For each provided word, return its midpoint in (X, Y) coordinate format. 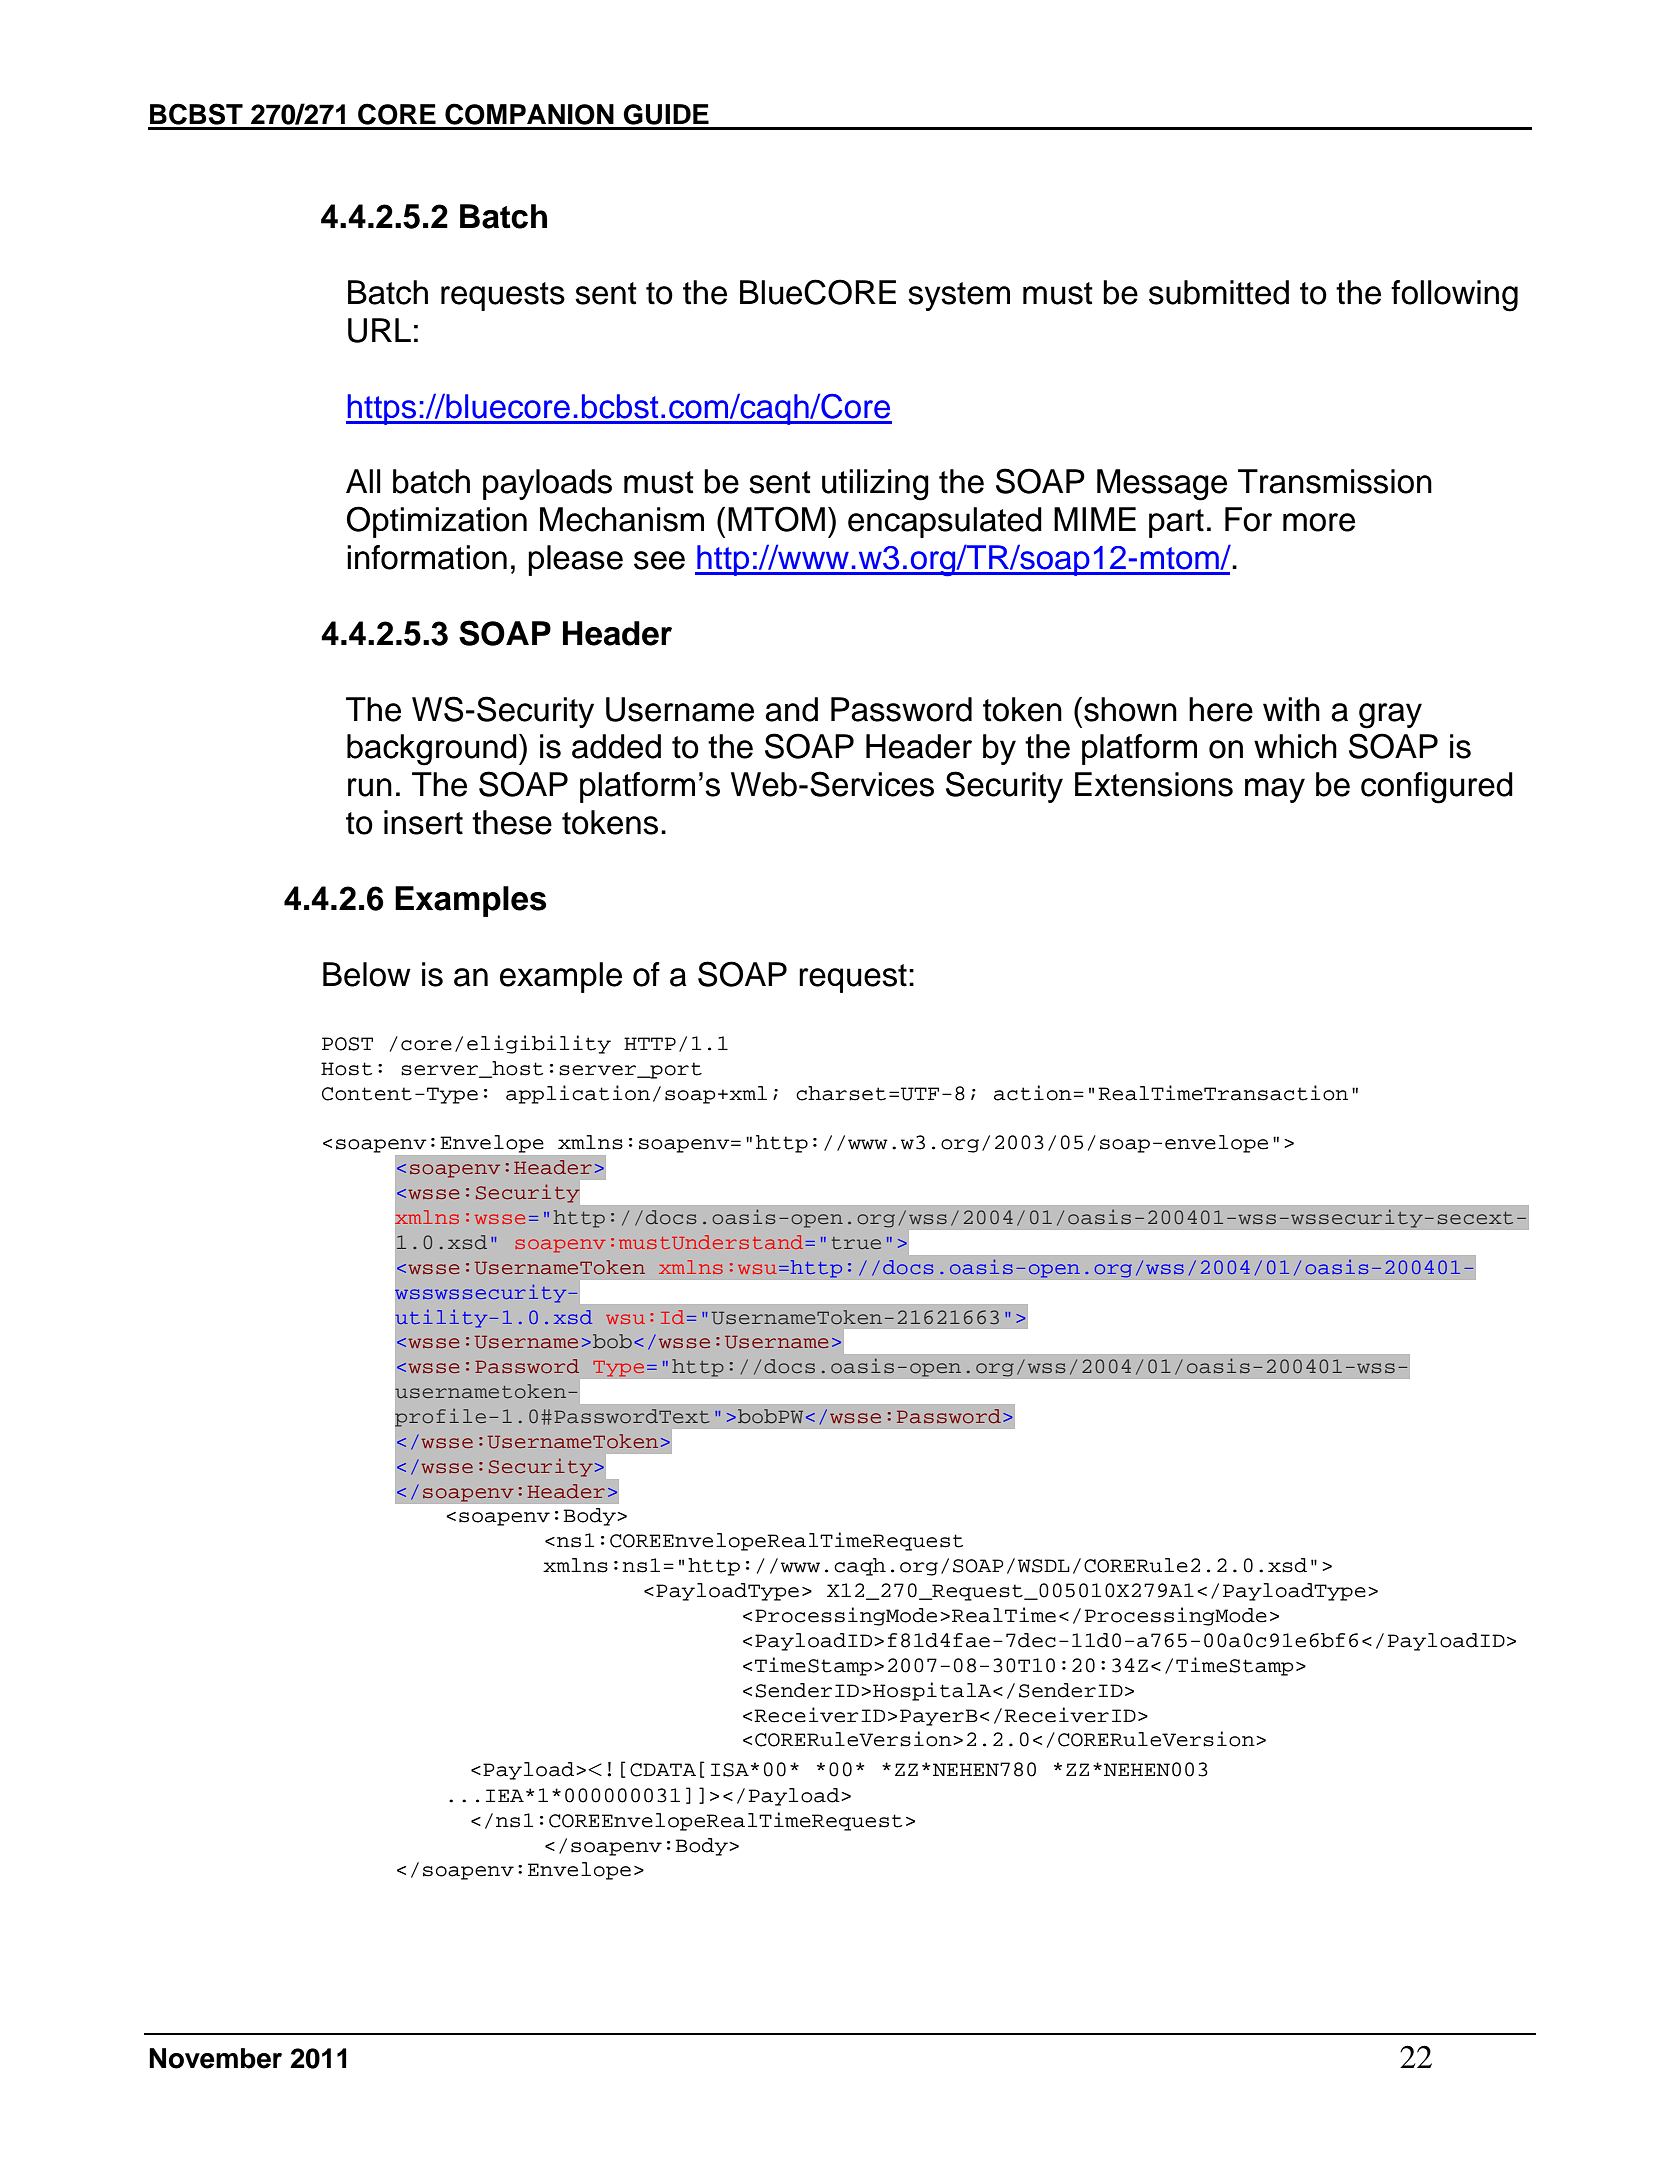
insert (423, 822)
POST (347, 1044)
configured (1437, 788)
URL (379, 330)
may (1275, 790)
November (215, 2058)
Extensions (1154, 784)
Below (367, 974)
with (1291, 709)
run (370, 787)
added (616, 746)
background (432, 750)
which (1295, 746)
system (959, 296)
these (512, 822)
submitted (1219, 292)
